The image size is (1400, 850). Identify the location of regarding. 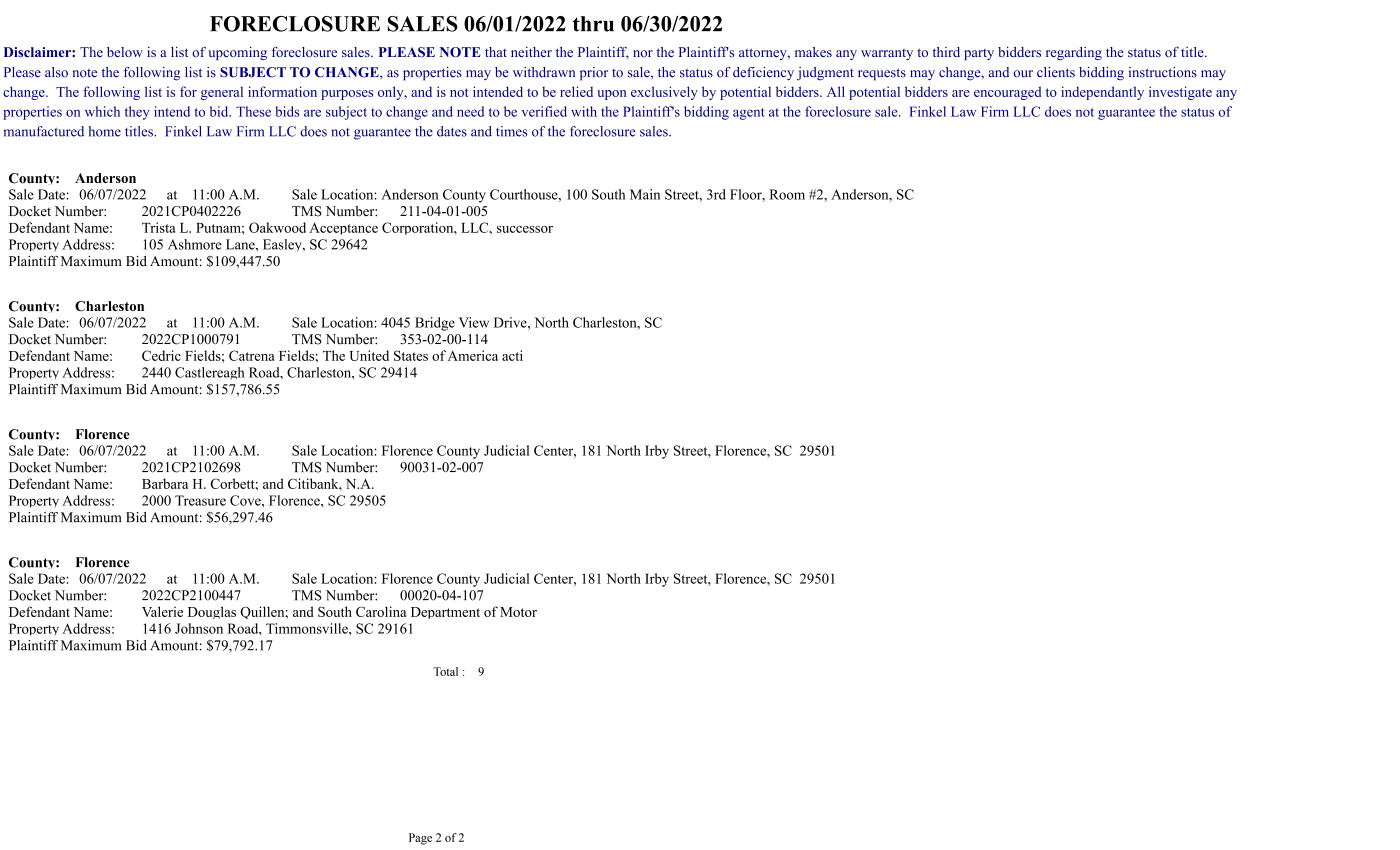
(1074, 53).
